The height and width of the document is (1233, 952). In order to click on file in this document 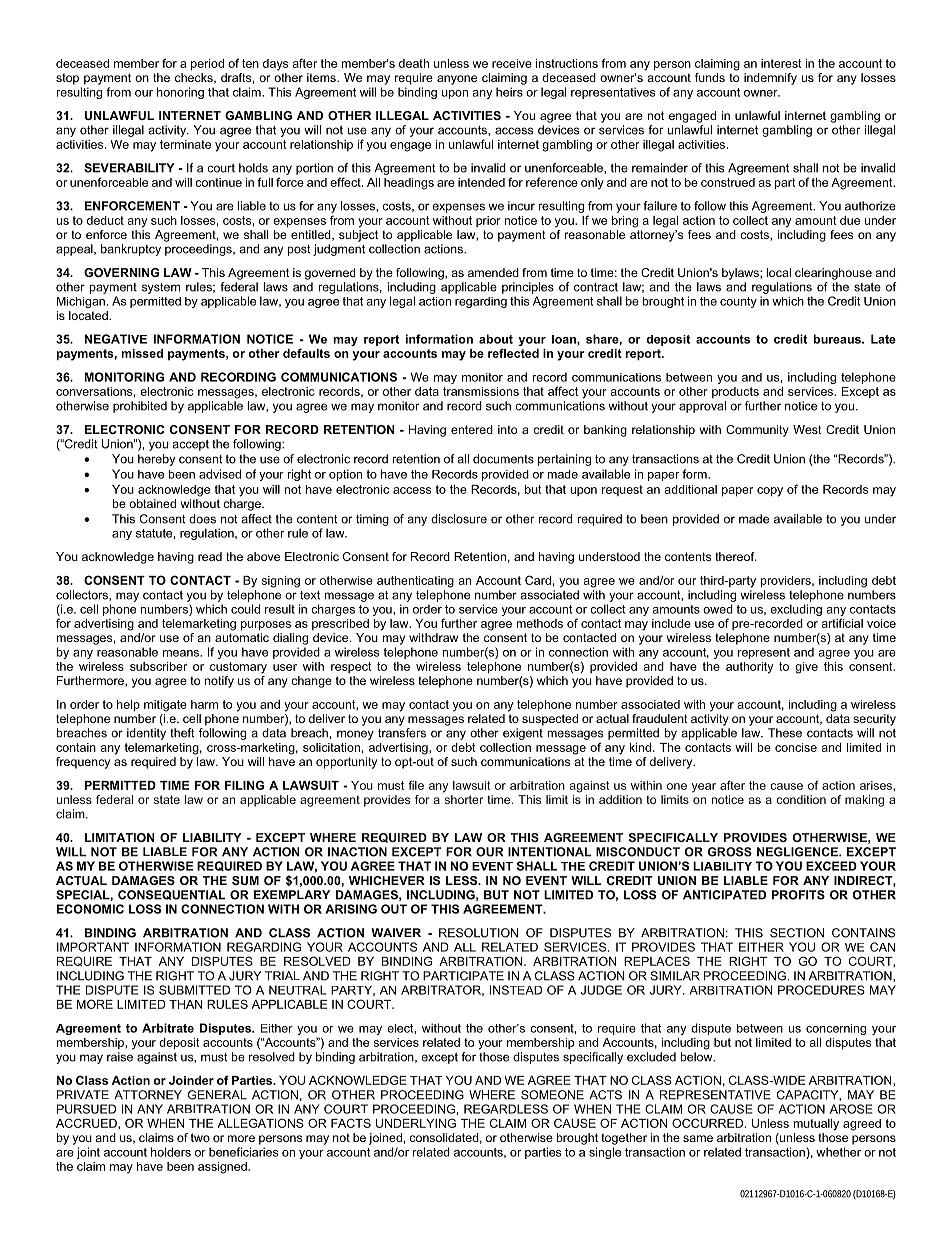, I will do `click(416, 785)`.
